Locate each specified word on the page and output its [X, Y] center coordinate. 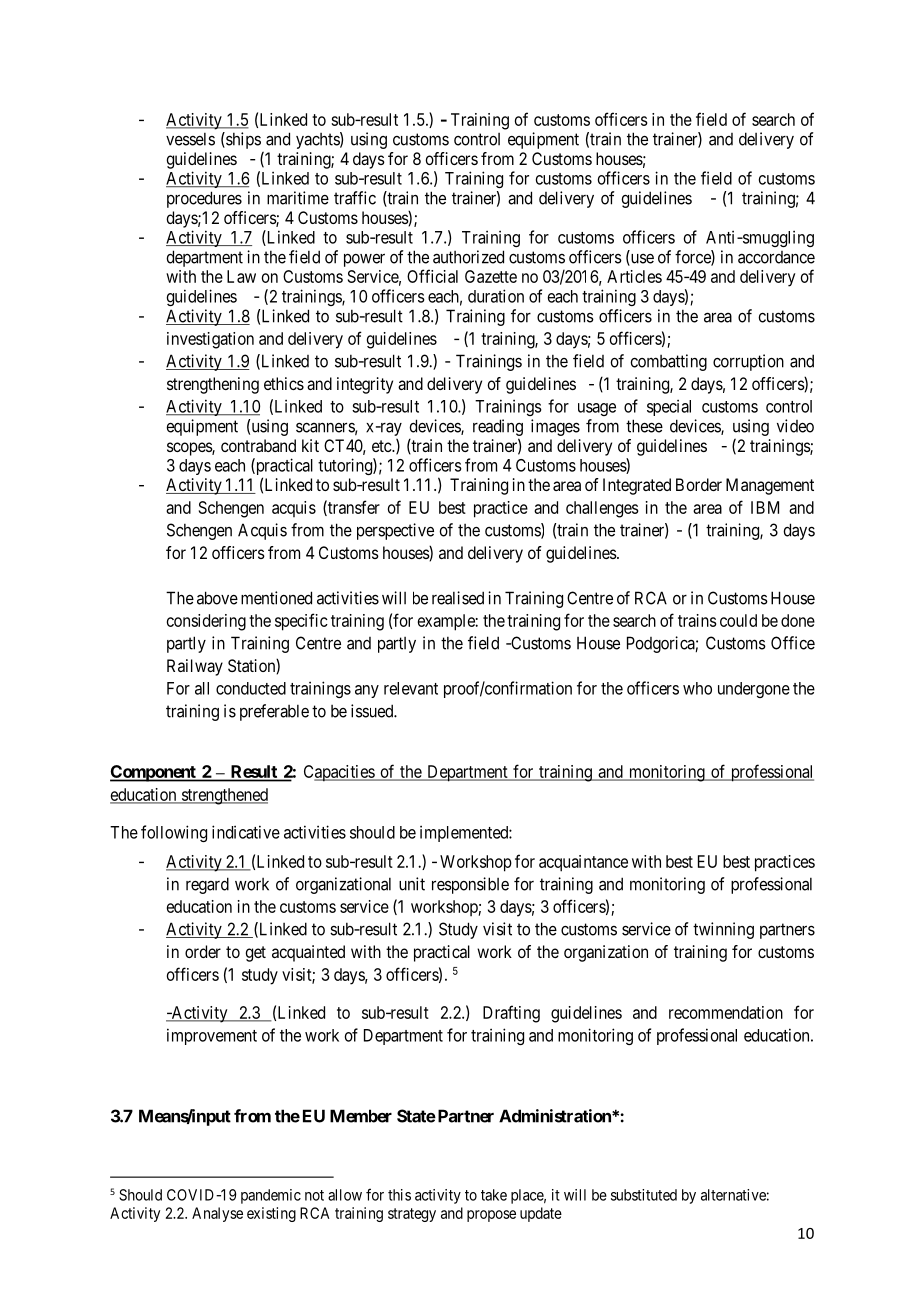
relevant [411, 688]
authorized [468, 257]
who [697, 688]
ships [242, 140]
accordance [776, 257]
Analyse [217, 1214]
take [494, 1195]
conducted [251, 688]
